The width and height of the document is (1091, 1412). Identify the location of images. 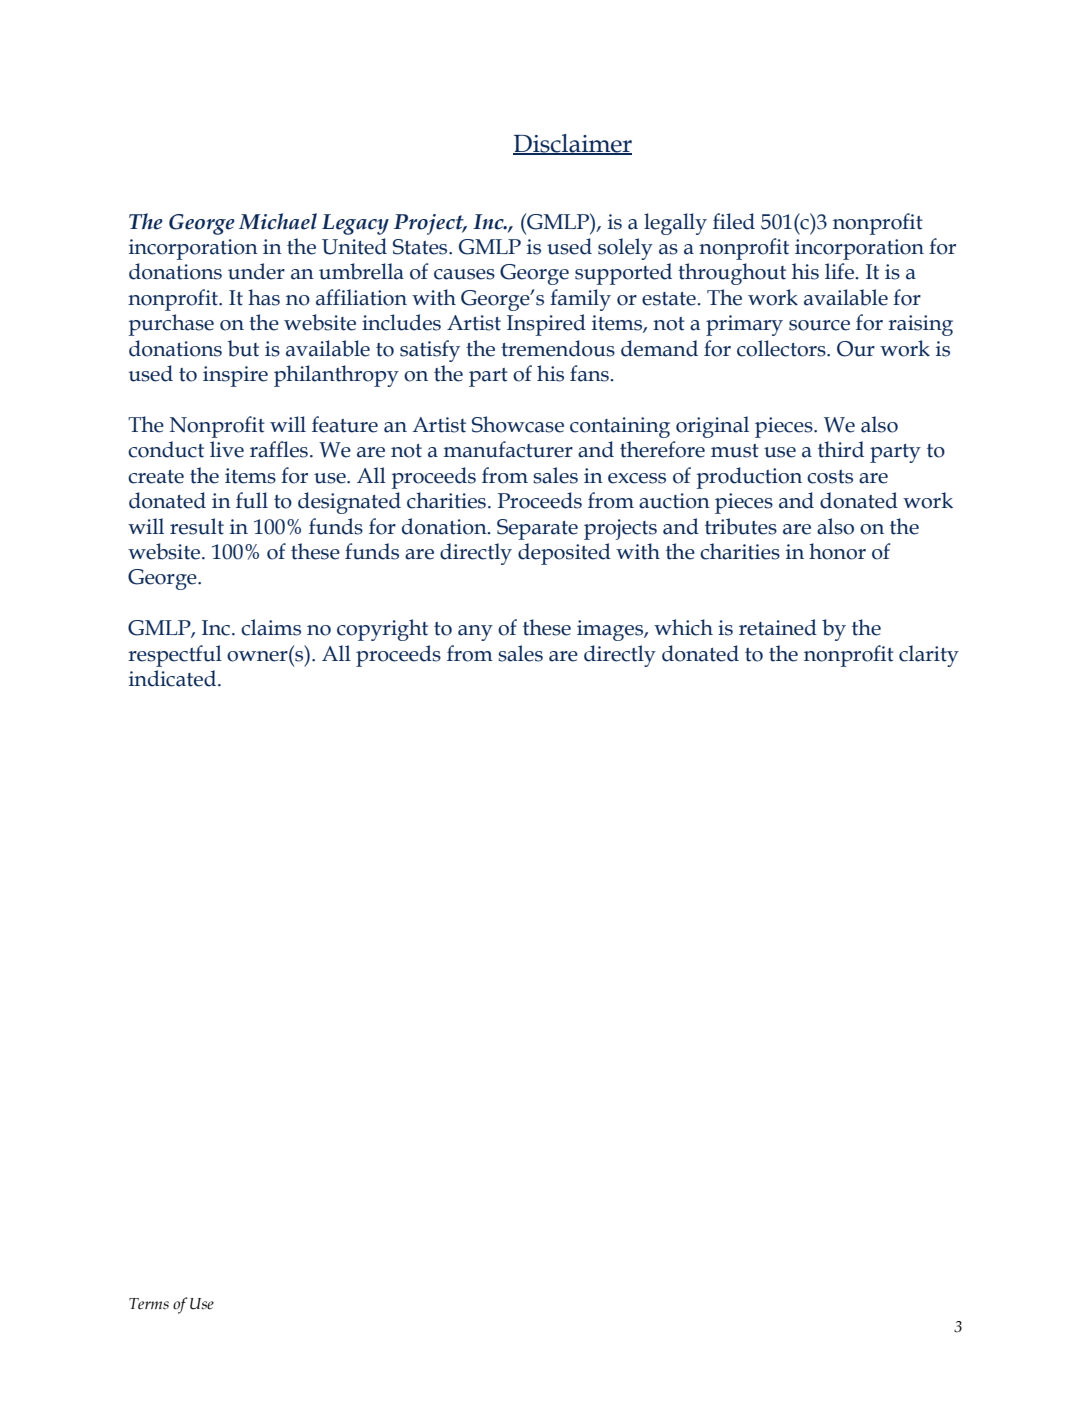
(611, 630).
